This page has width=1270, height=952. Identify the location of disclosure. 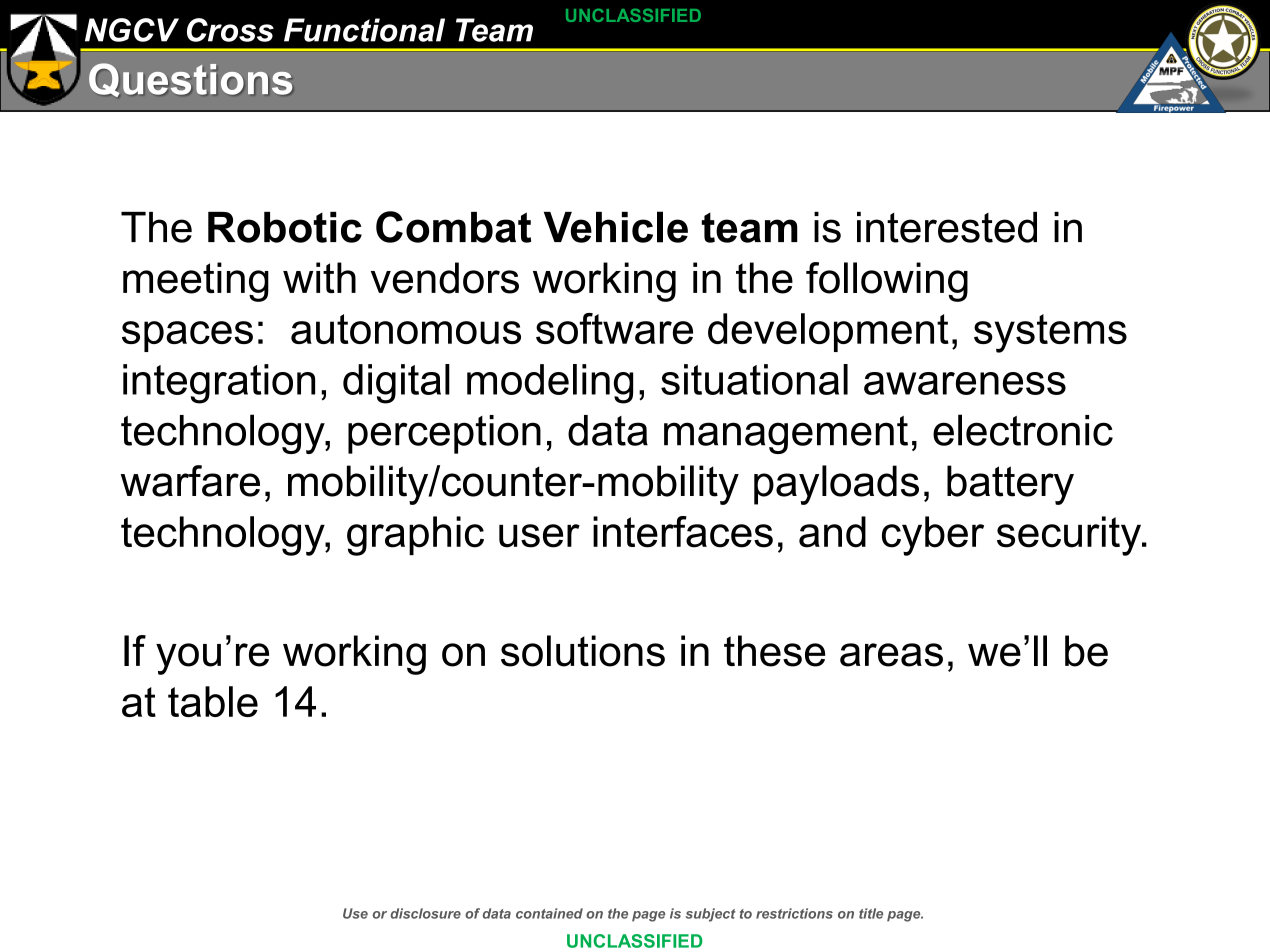
(425, 913).
